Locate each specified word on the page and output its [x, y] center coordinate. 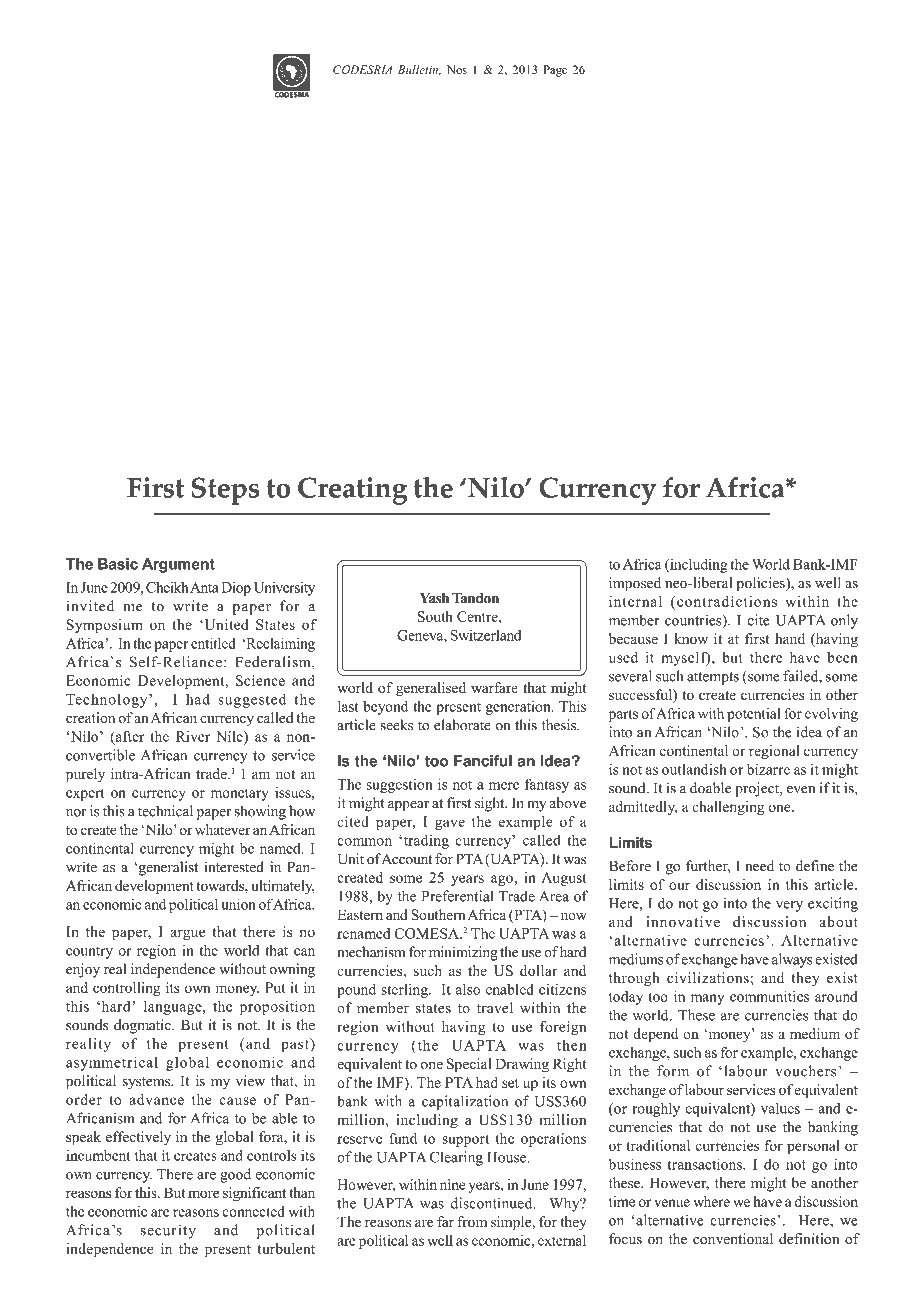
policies [762, 584]
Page [555, 71]
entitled [213, 643]
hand [790, 638]
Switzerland [486, 635]
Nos [457, 69]
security [168, 1231]
